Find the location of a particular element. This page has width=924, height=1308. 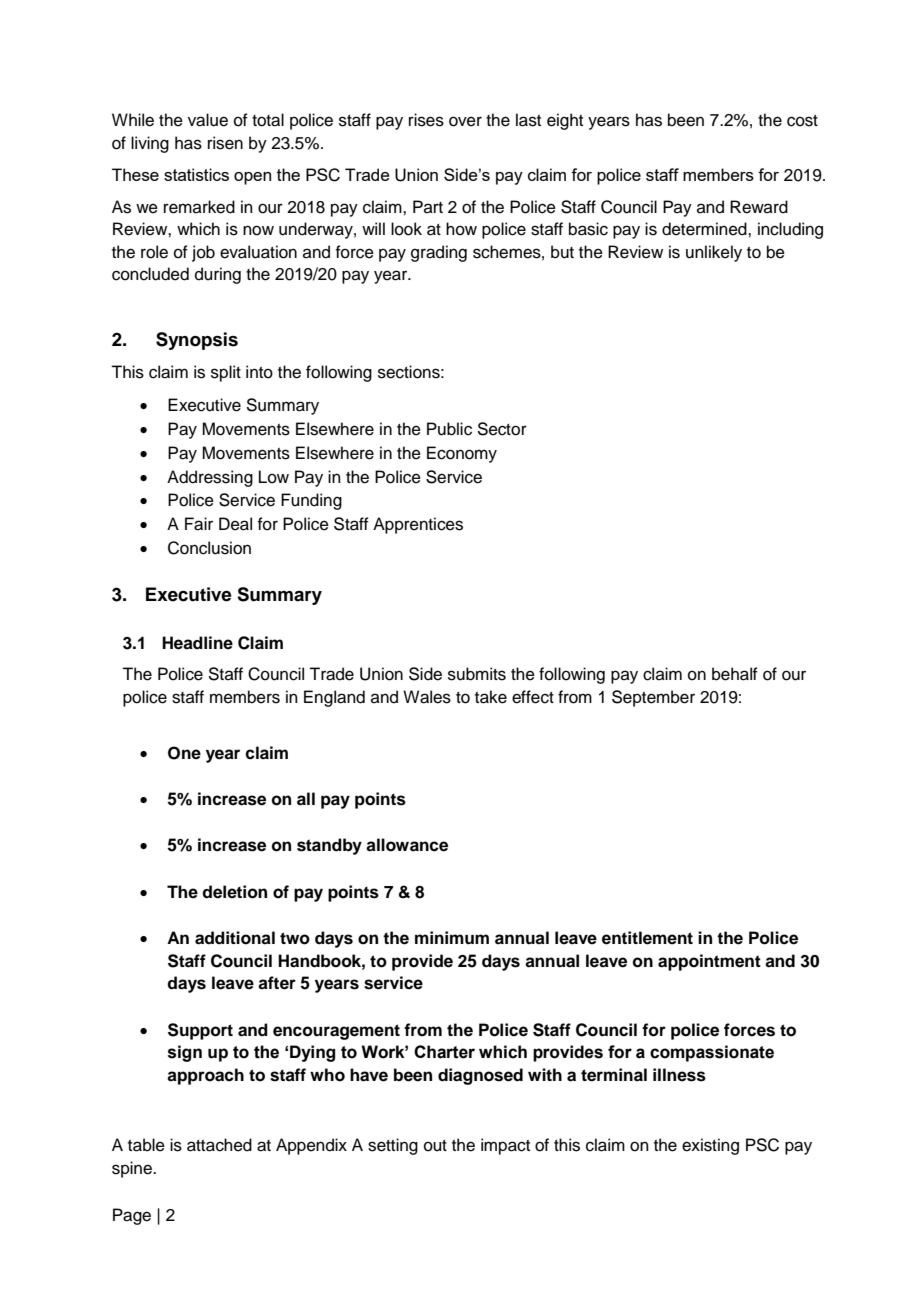

risen is located at coordinates (225, 143).
